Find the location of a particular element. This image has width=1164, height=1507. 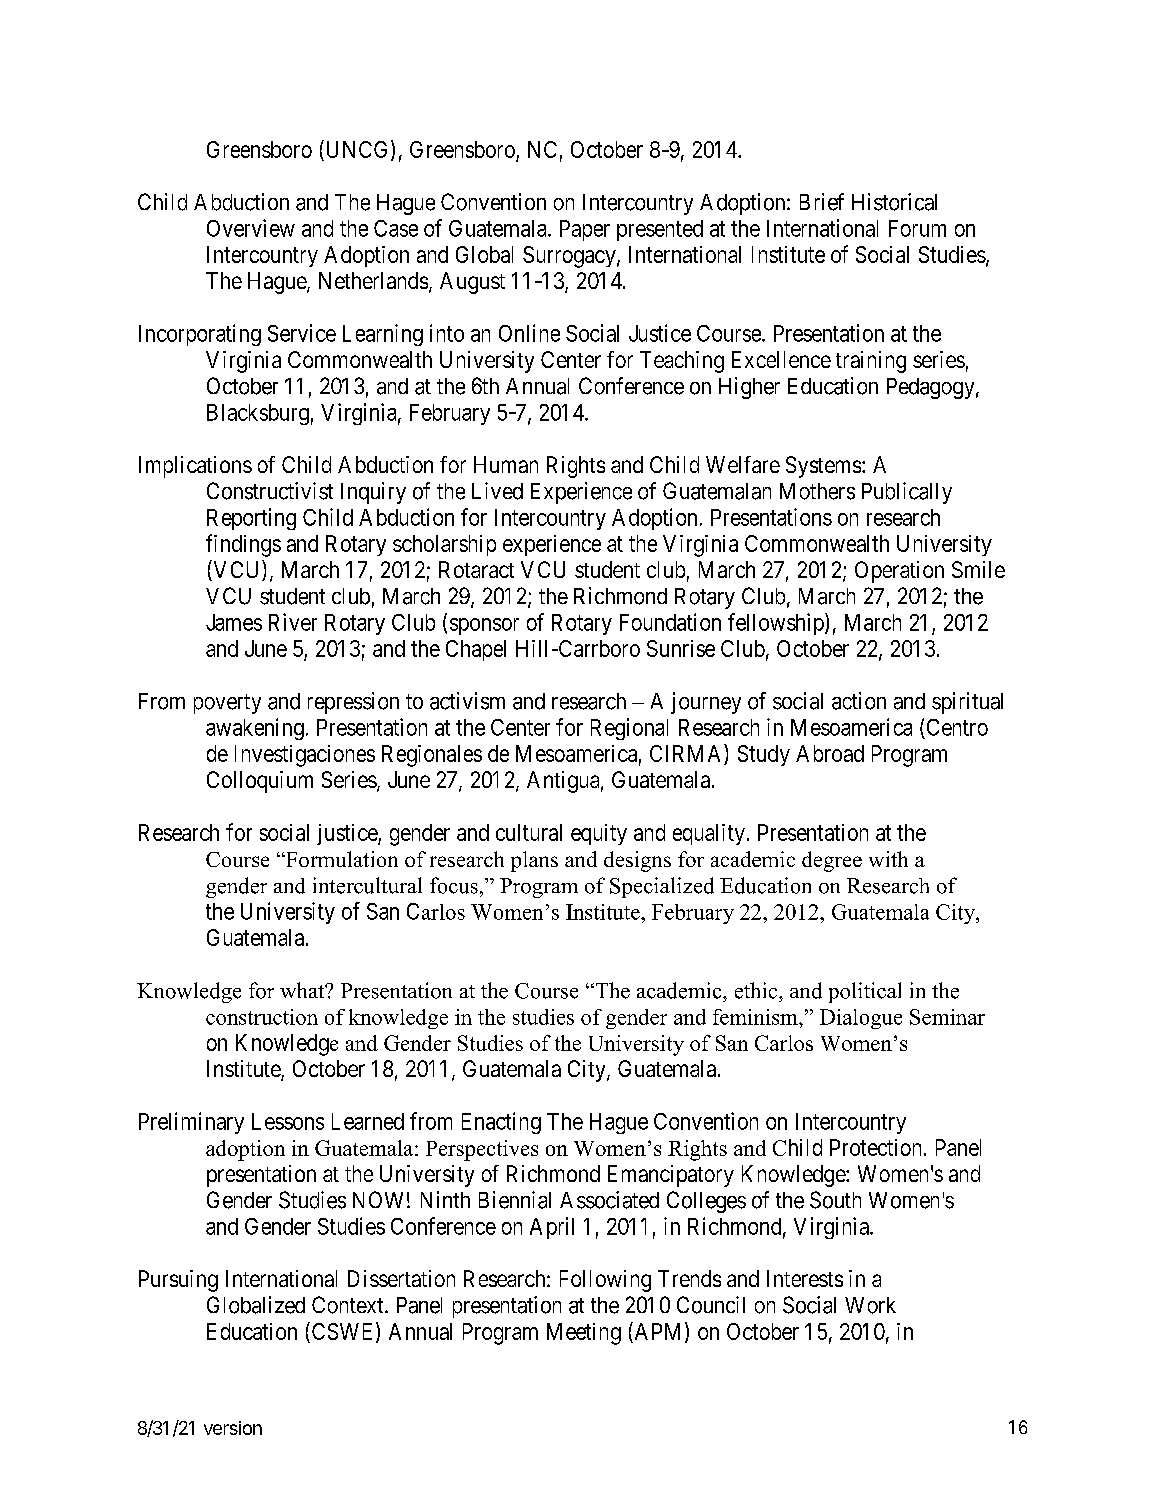

Overview is located at coordinates (251, 228).
